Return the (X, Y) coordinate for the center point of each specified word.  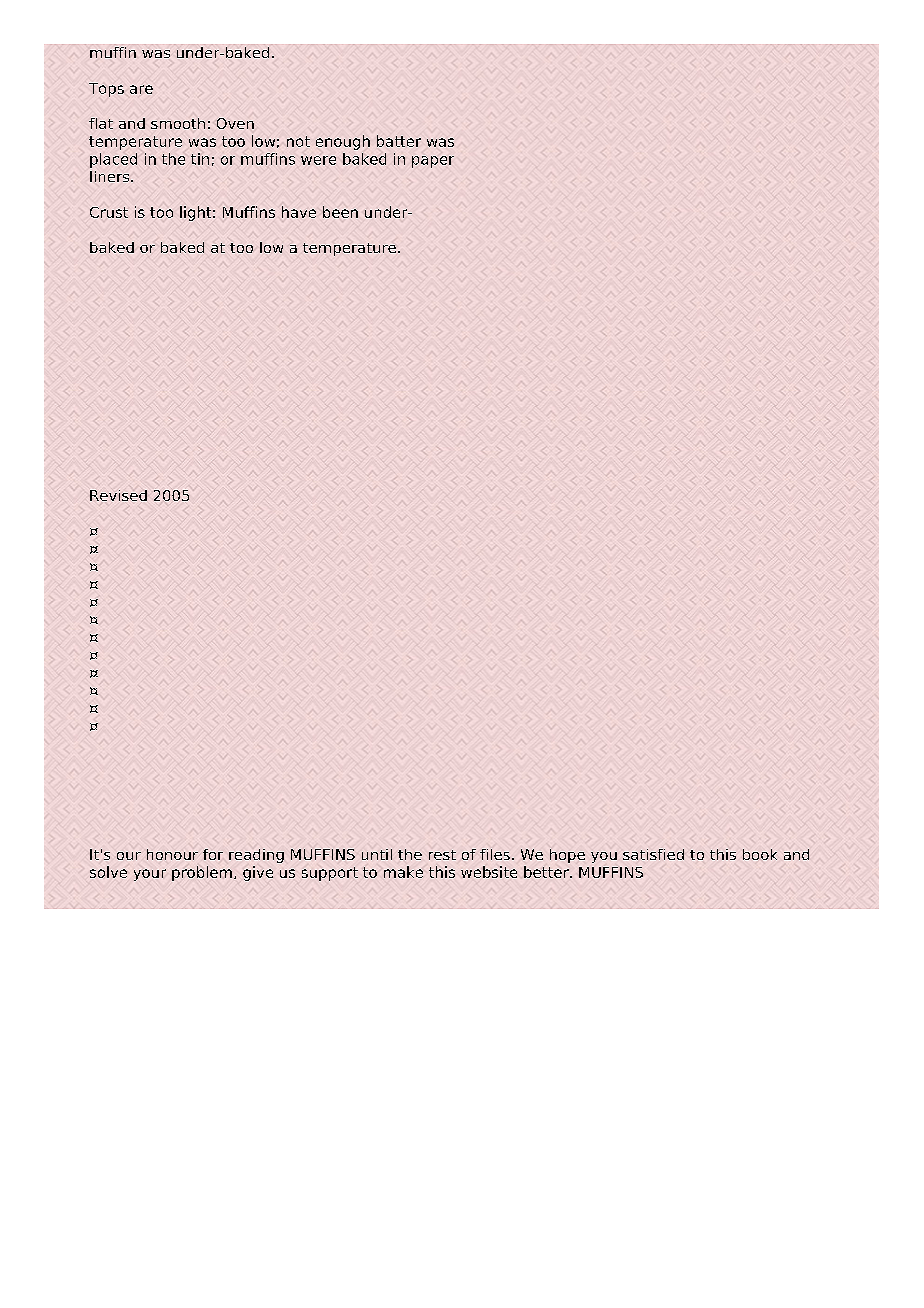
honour (172, 854)
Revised (118, 495)
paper (433, 162)
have (299, 212)
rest (442, 855)
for (213, 854)
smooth (178, 123)
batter (399, 141)
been (340, 212)
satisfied (653, 854)
